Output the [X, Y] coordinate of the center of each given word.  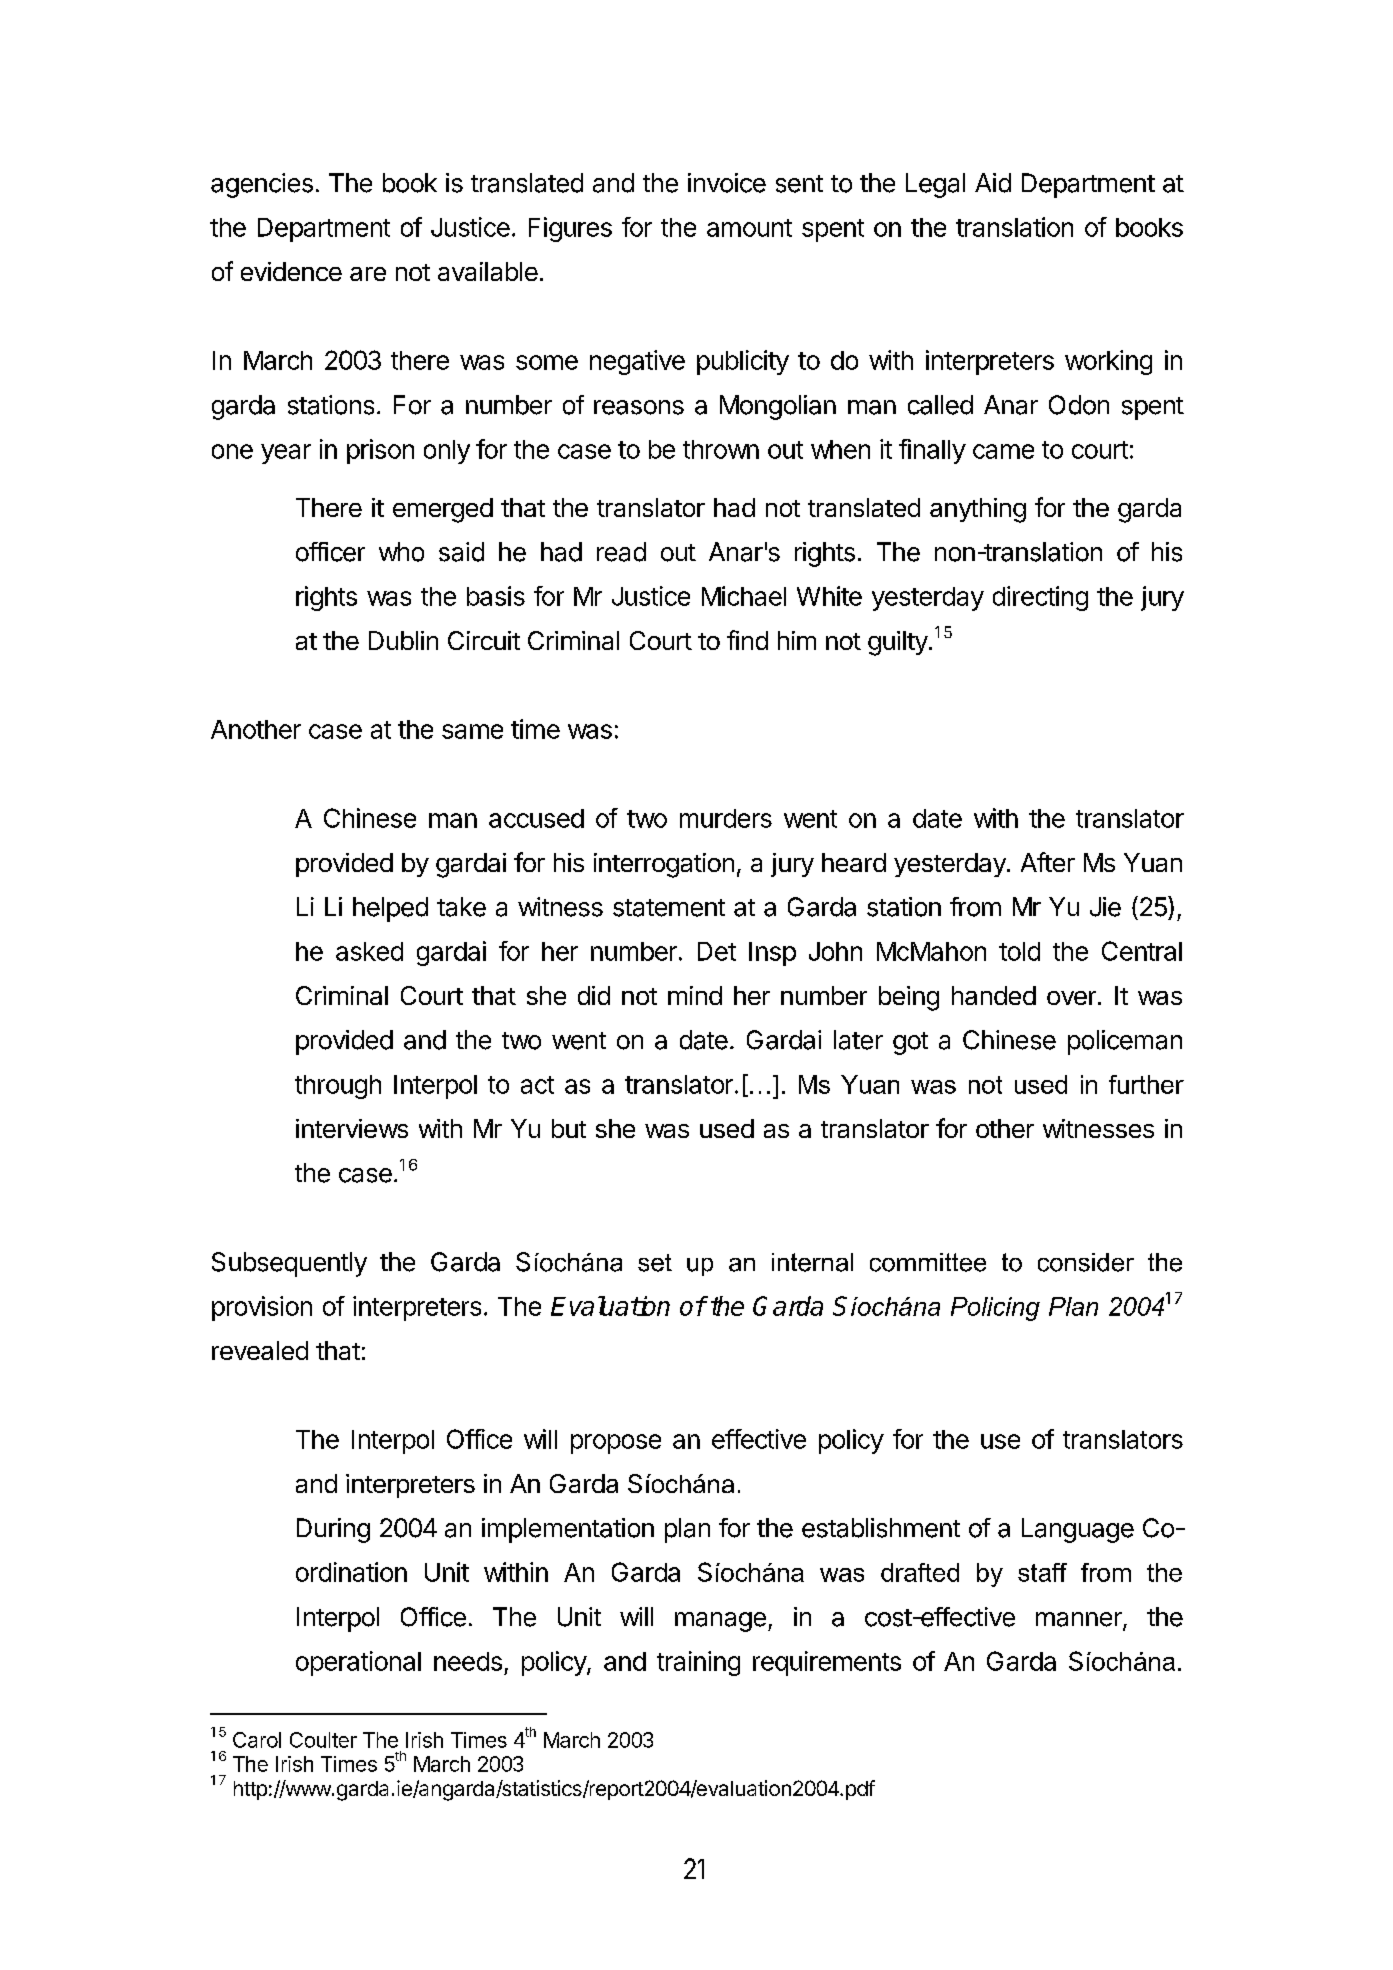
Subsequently [289, 1264]
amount [749, 228]
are [368, 274]
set [655, 1263]
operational [358, 1663]
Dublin [403, 640]
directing [1040, 598]
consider [1086, 1262]
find [747, 640]
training [698, 1663]
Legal [935, 185]
